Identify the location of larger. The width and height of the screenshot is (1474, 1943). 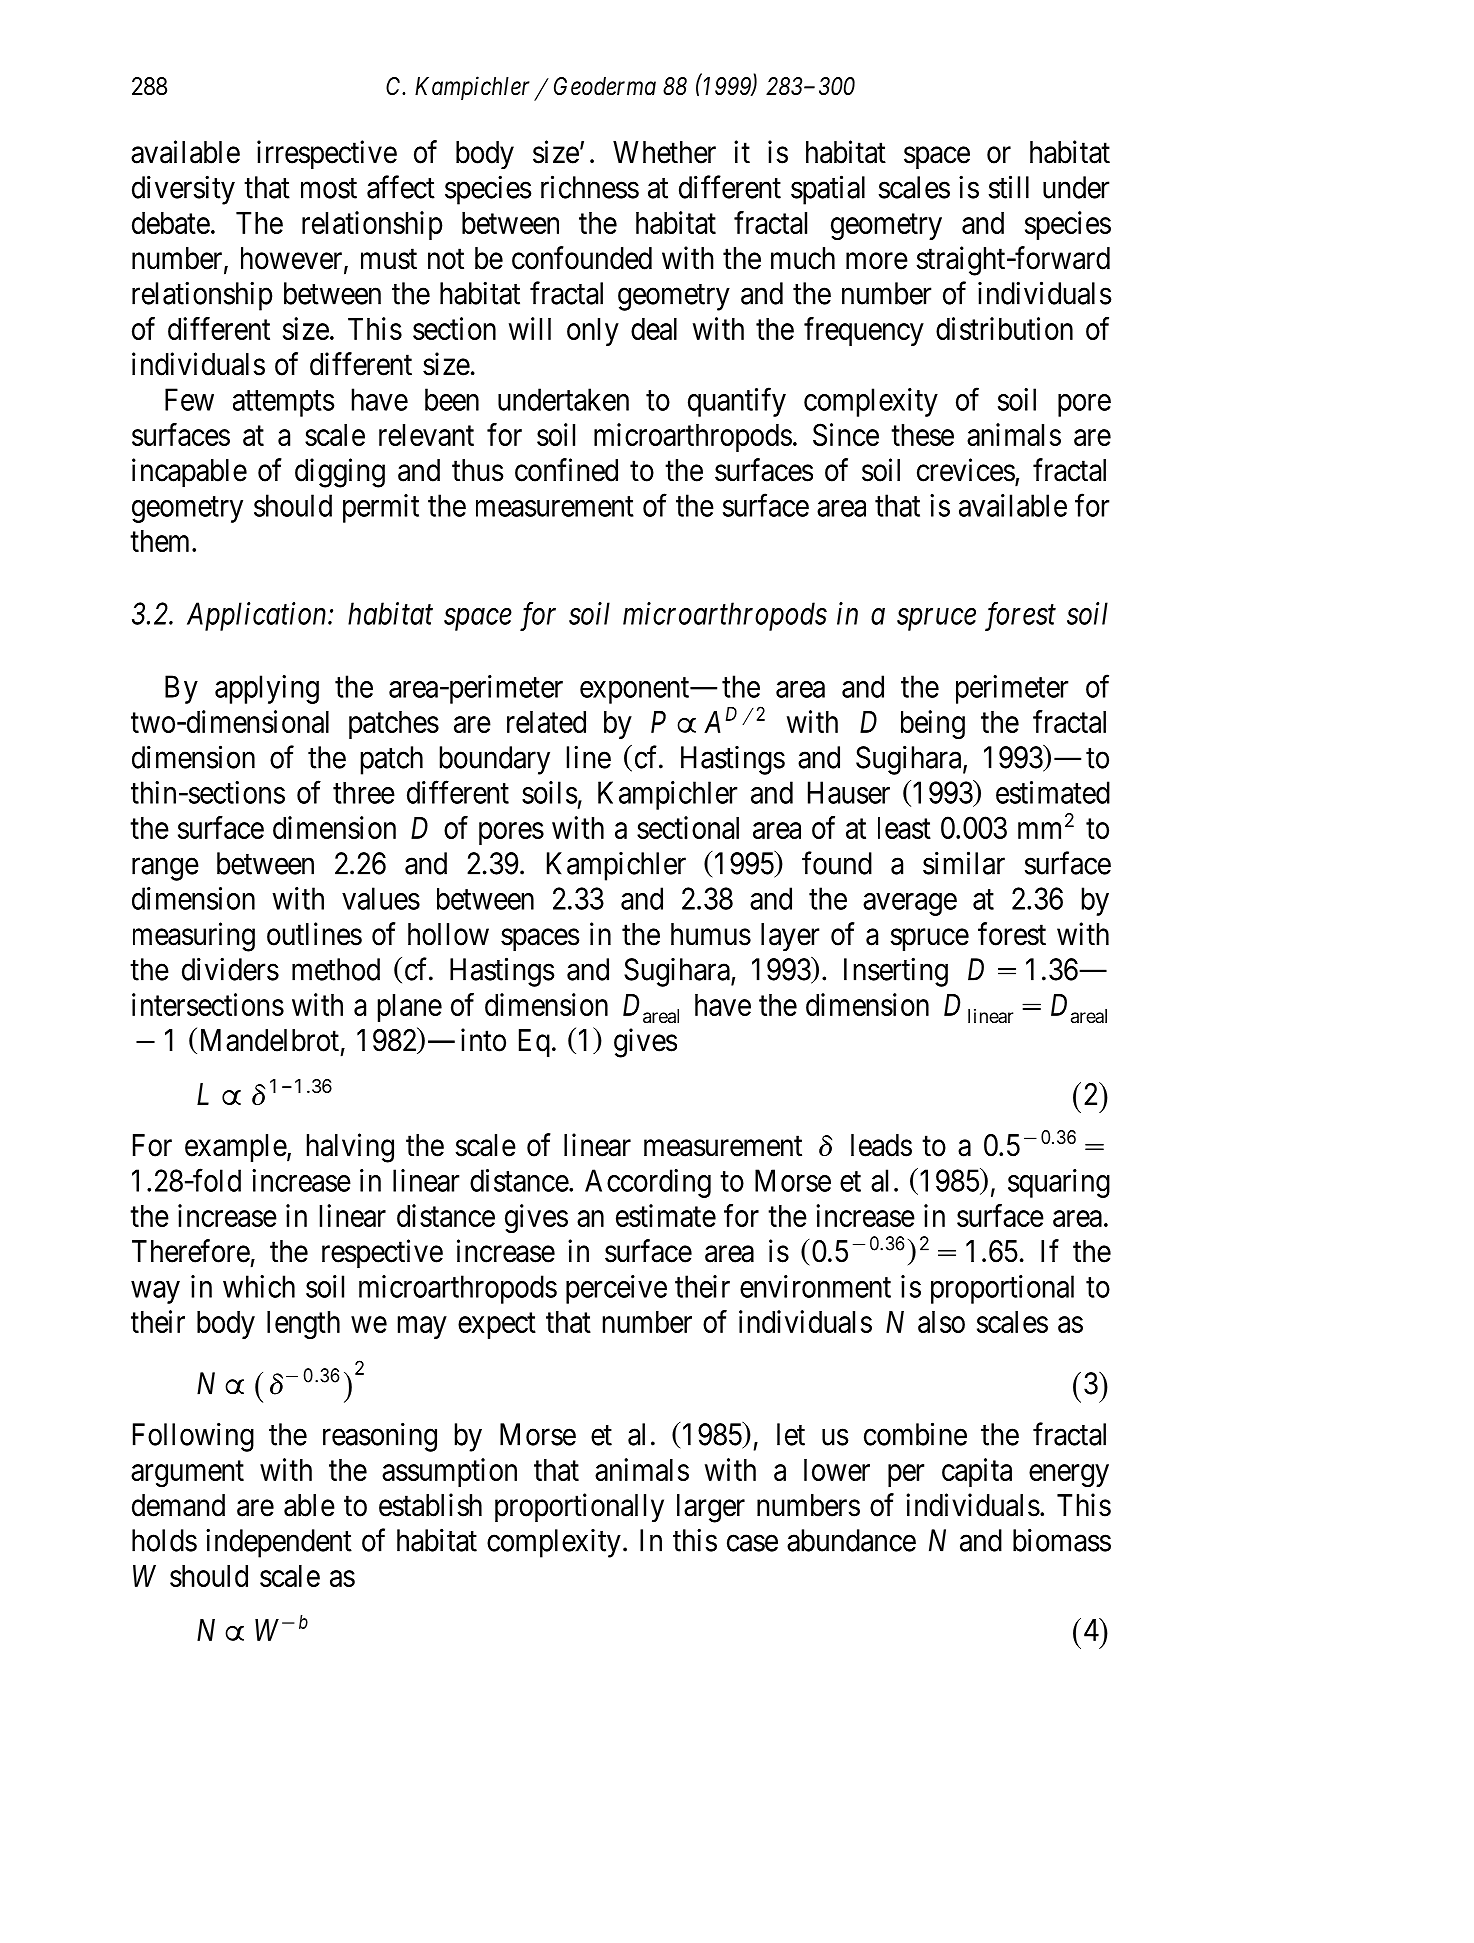
(711, 1508).
